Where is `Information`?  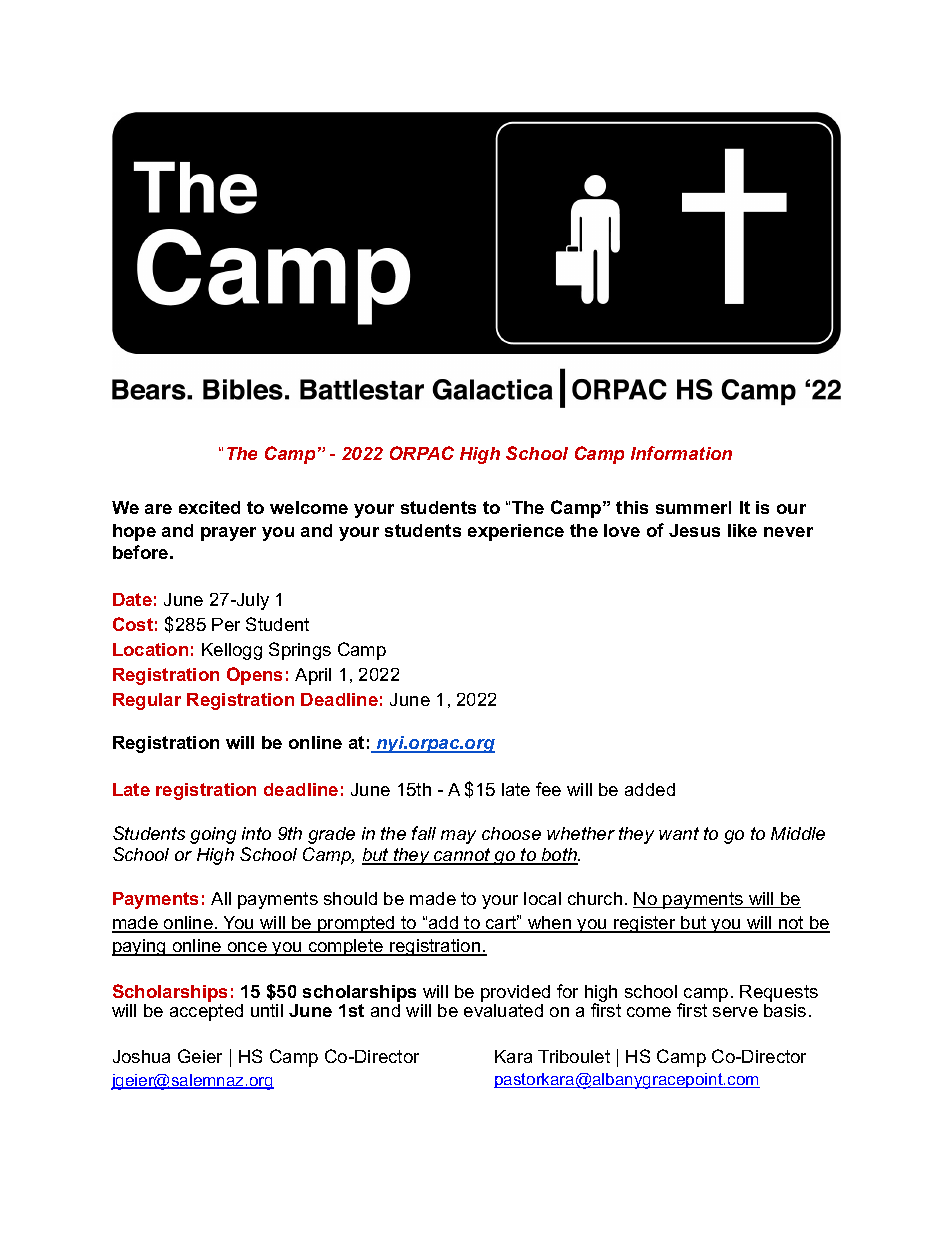
Information is located at coordinates (681, 453).
